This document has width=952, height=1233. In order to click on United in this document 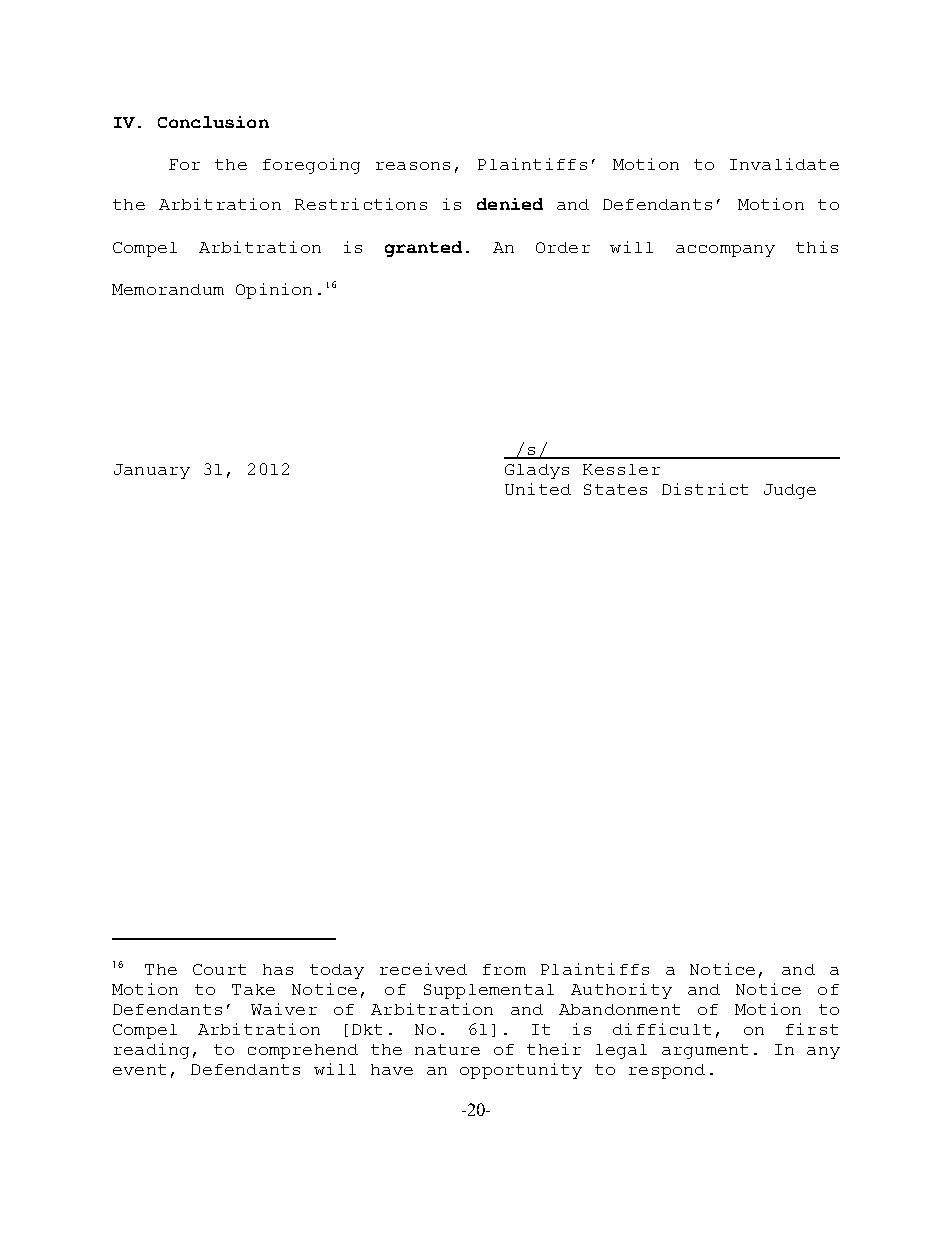, I will do `click(538, 489)`.
